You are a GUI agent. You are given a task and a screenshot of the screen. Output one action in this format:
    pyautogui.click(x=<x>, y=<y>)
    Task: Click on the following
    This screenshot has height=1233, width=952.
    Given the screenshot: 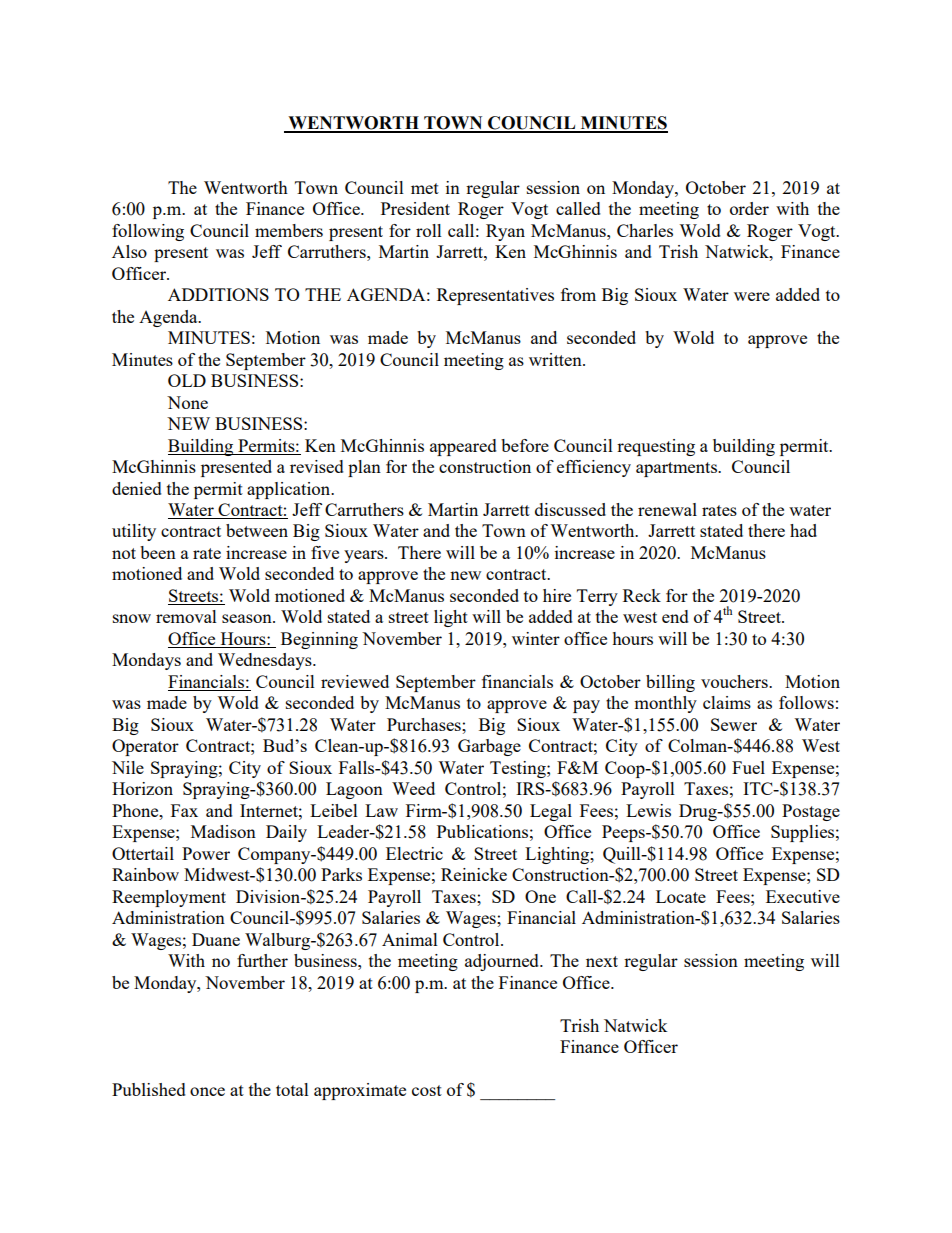 What is the action you would take?
    pyautogui.click(x=148, y=232)
